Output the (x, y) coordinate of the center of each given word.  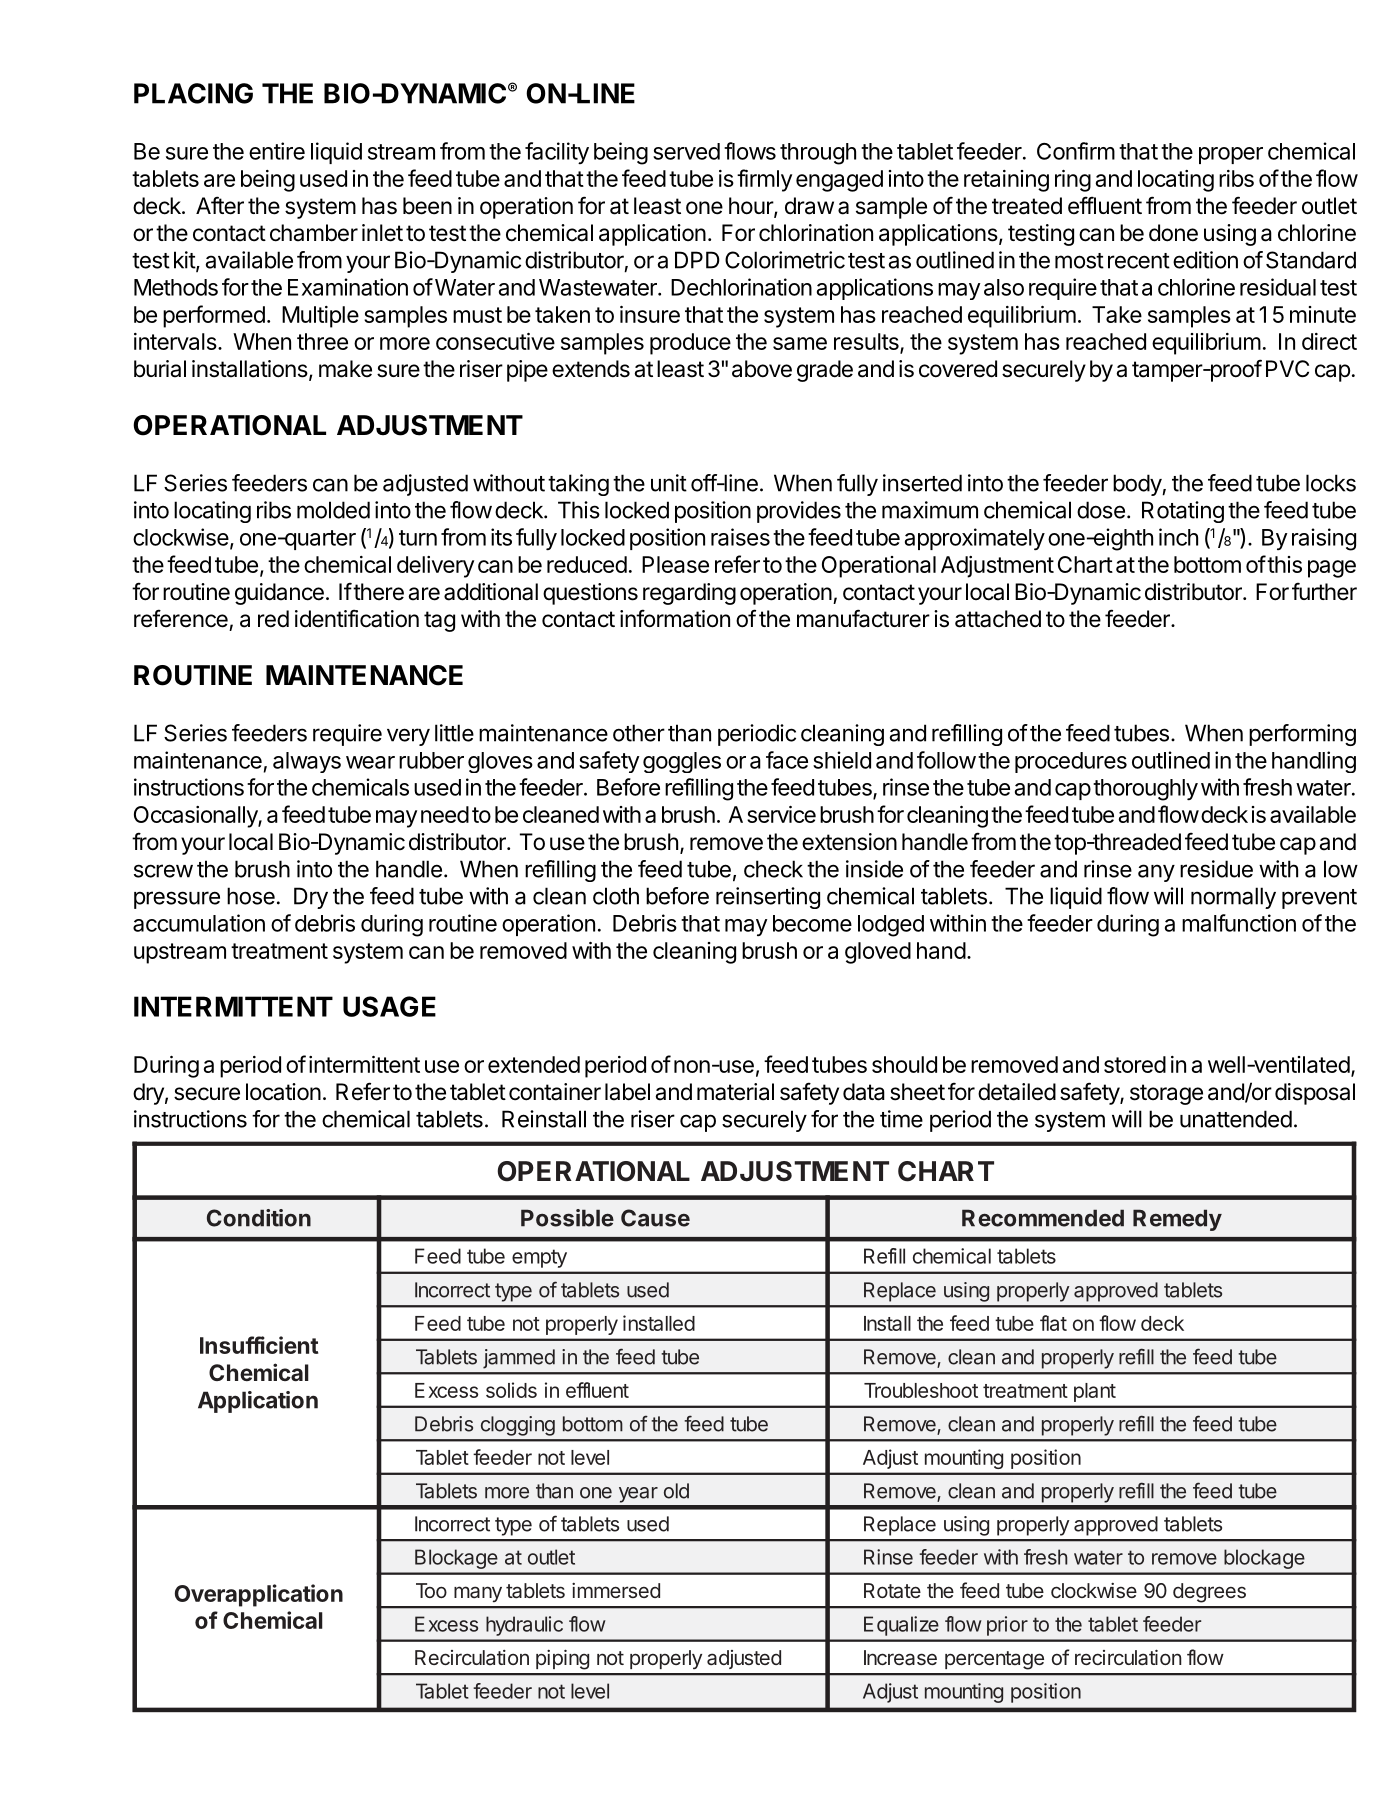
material (735, 1092)
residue (1216, 869)
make (345, 369)
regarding (689, 594)
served (686, 151)
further (1324, 591)
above (762, 369)
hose (251, 896)
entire (277, 151)
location (283, 1092)
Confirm (1076, 151)
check (773, 869)
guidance (279, 594)
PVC (1287, 368)
